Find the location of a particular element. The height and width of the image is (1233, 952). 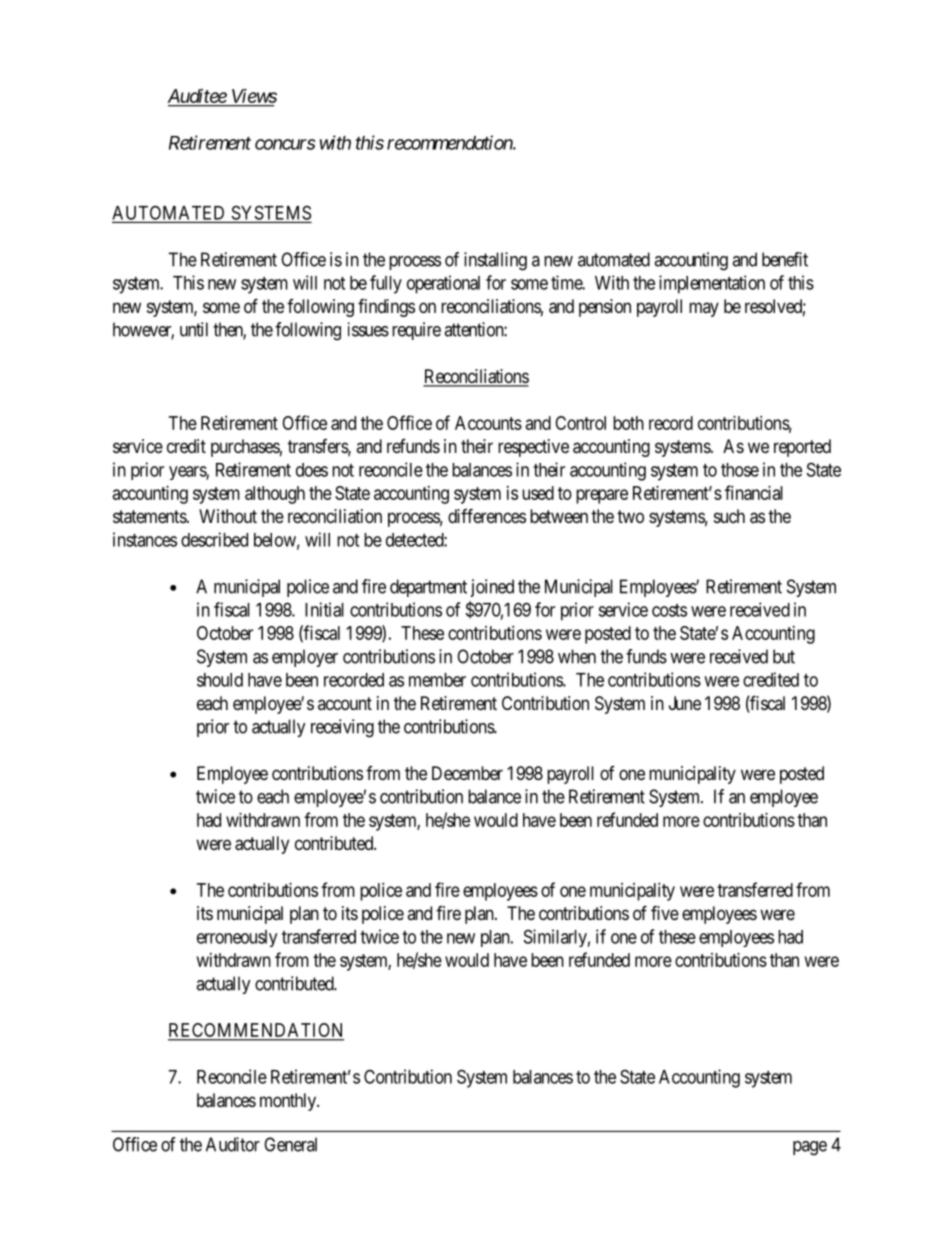

should is located at coordinates (220, 680).
